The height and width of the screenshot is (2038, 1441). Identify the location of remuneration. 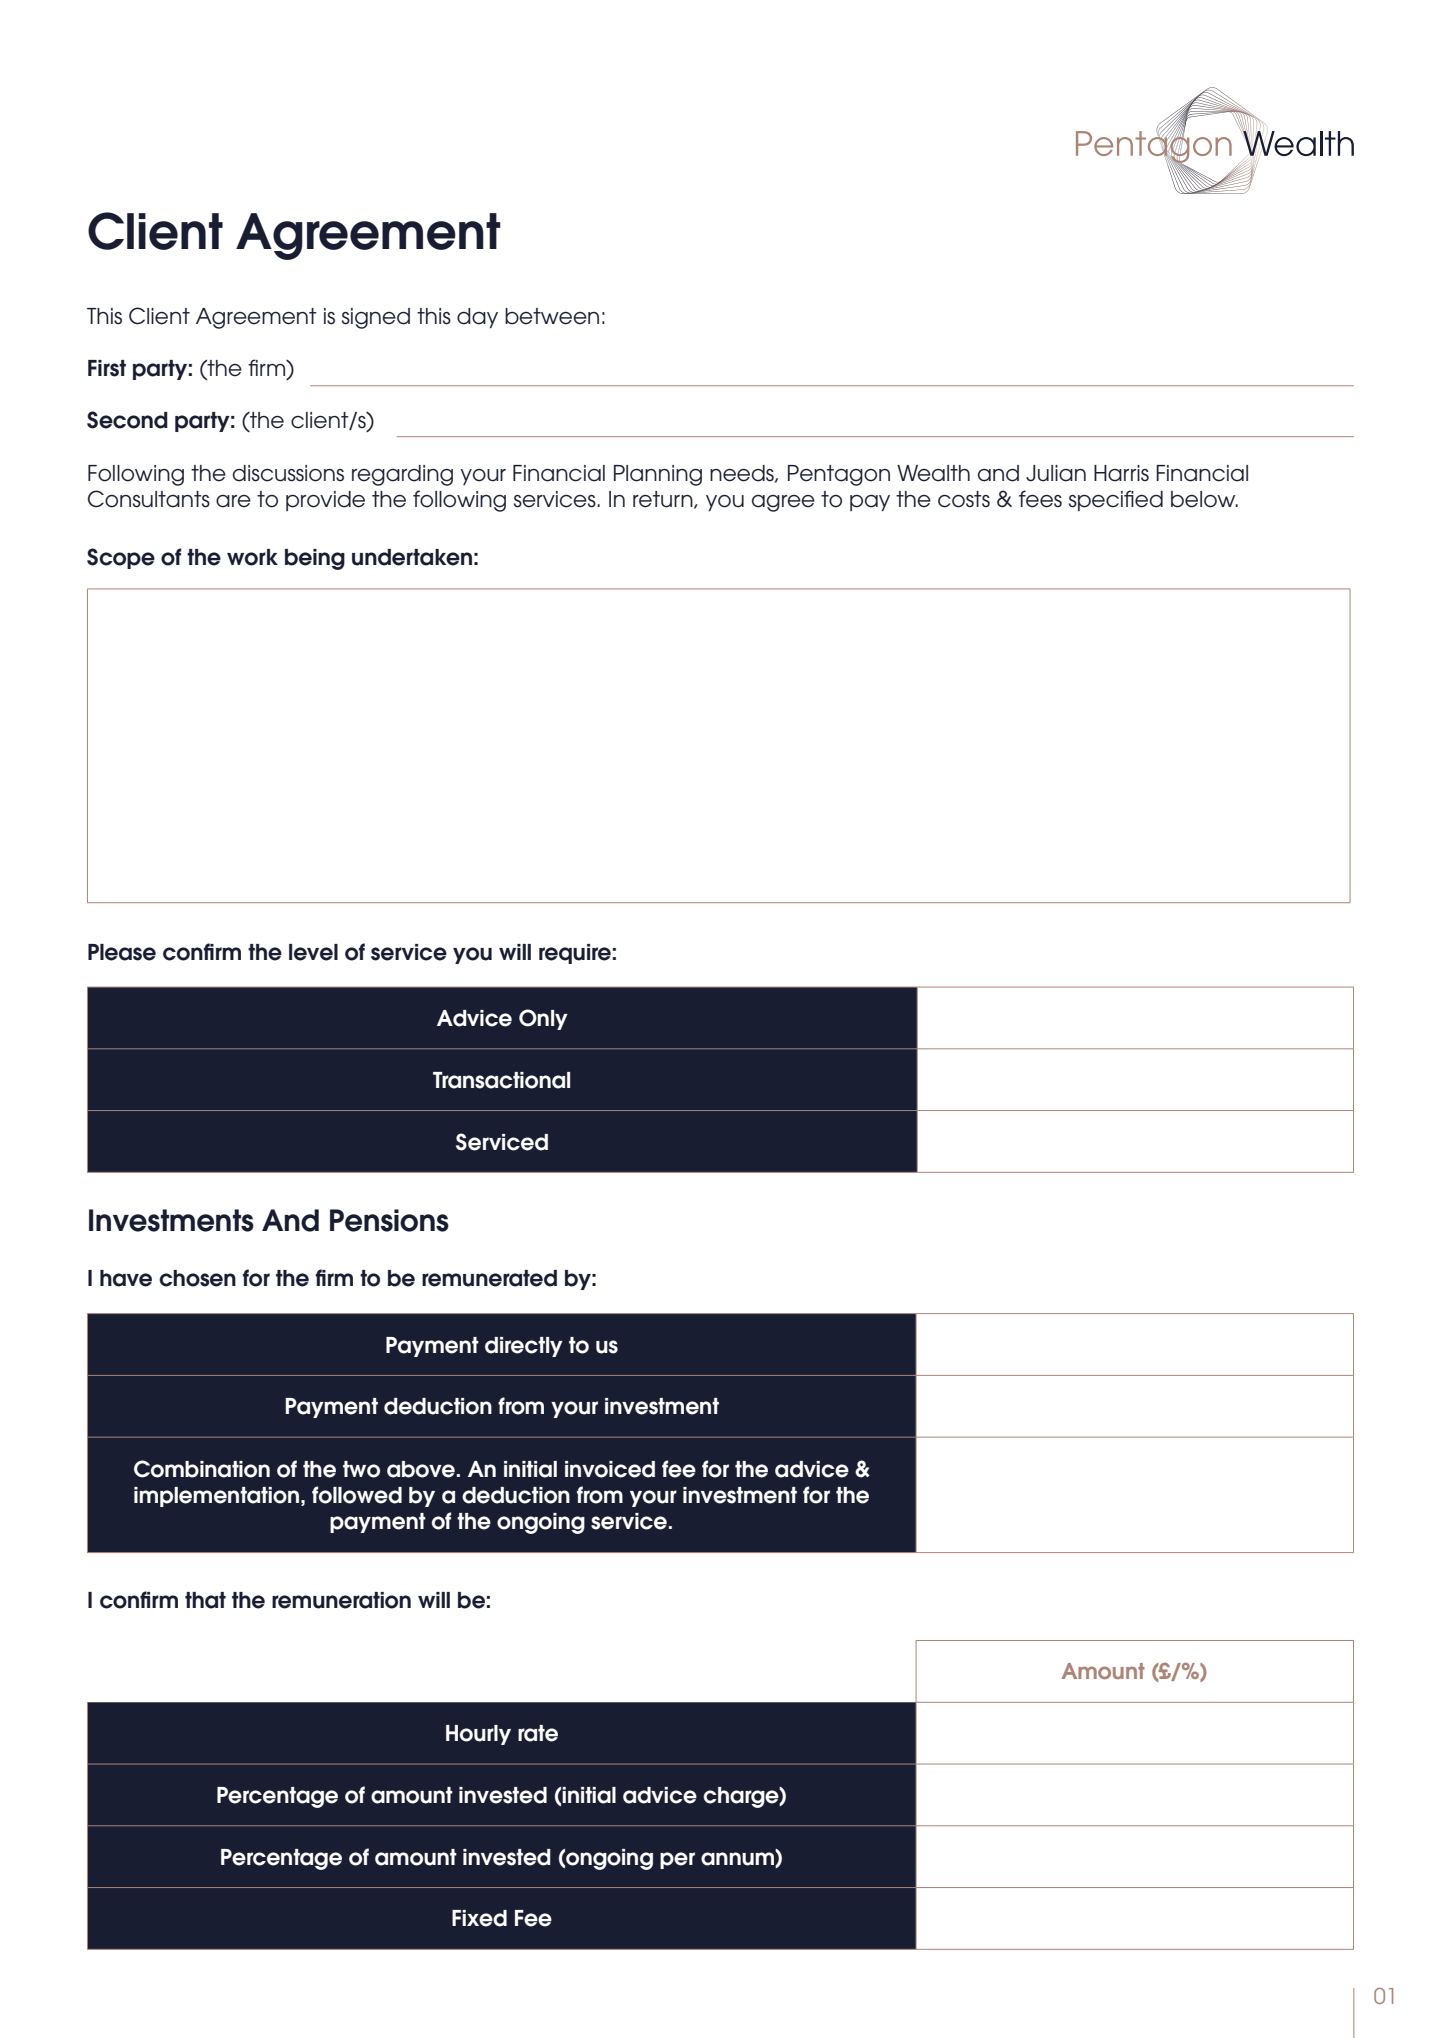
(341, 1600).
